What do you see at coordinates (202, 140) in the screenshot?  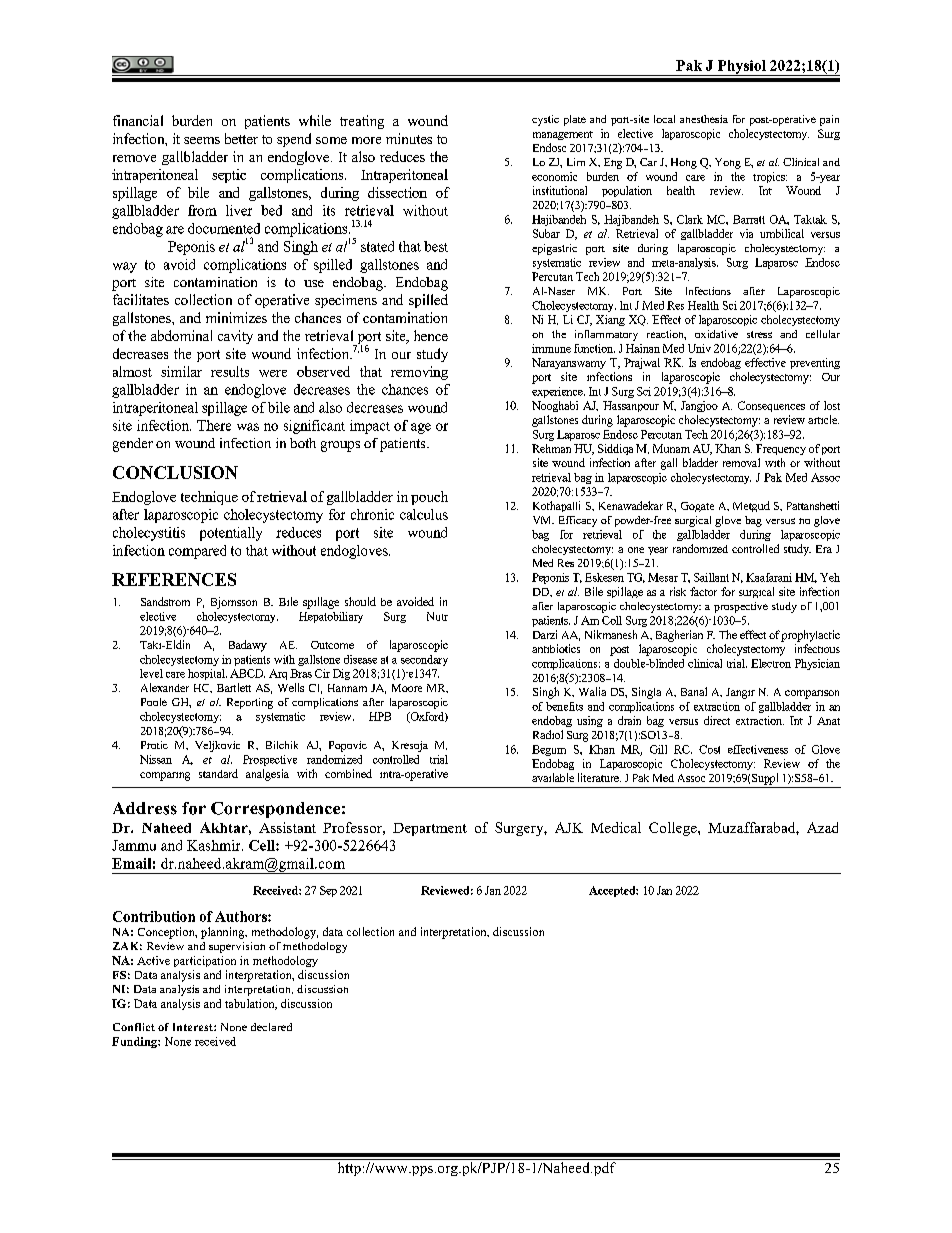 I see `seems` at bounding box center [202, 140].
